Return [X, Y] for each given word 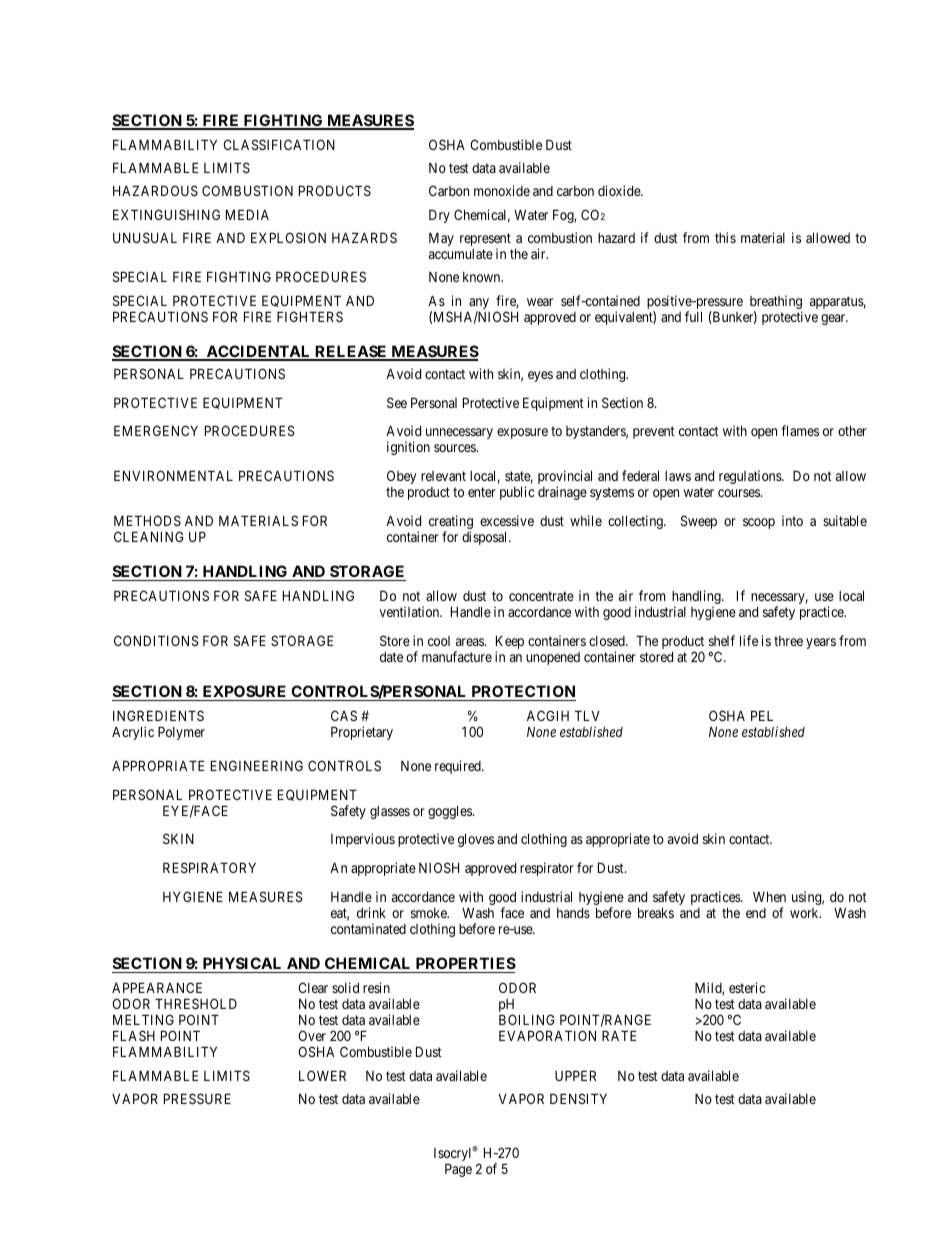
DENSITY [578, 1098]
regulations [751, 477]
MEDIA [247, 214]
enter [482, 492]
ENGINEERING [257, 765]
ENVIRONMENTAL [173, 475]
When [769, 896]
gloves [476, 840]
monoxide [502, 190]
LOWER [322, 1075]
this [725, 237]
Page [458, 1170]
